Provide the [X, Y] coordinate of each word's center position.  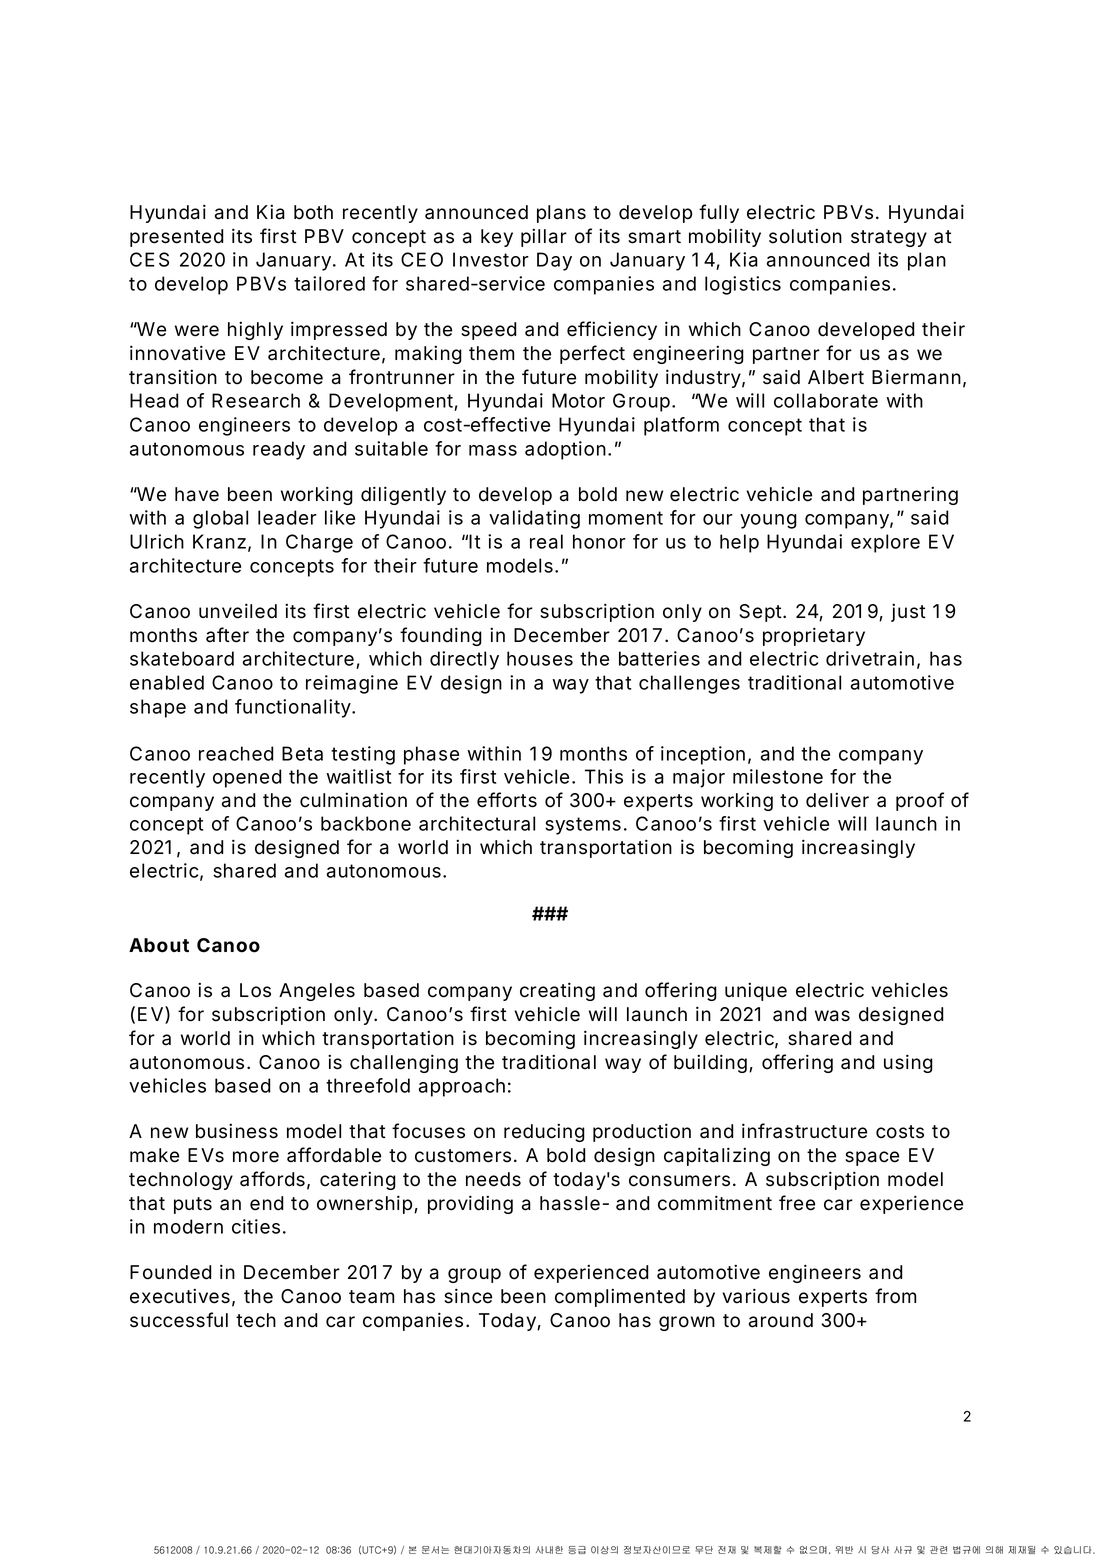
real [546, 541]
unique [756, 991]
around [781, 1320]
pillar [544, 237]
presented [177, 238]
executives [180, 1296]
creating [557, 991]
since [468, 1296]
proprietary [814, 636]
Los [255, 990]
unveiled [238, 611]
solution [805, 236]
